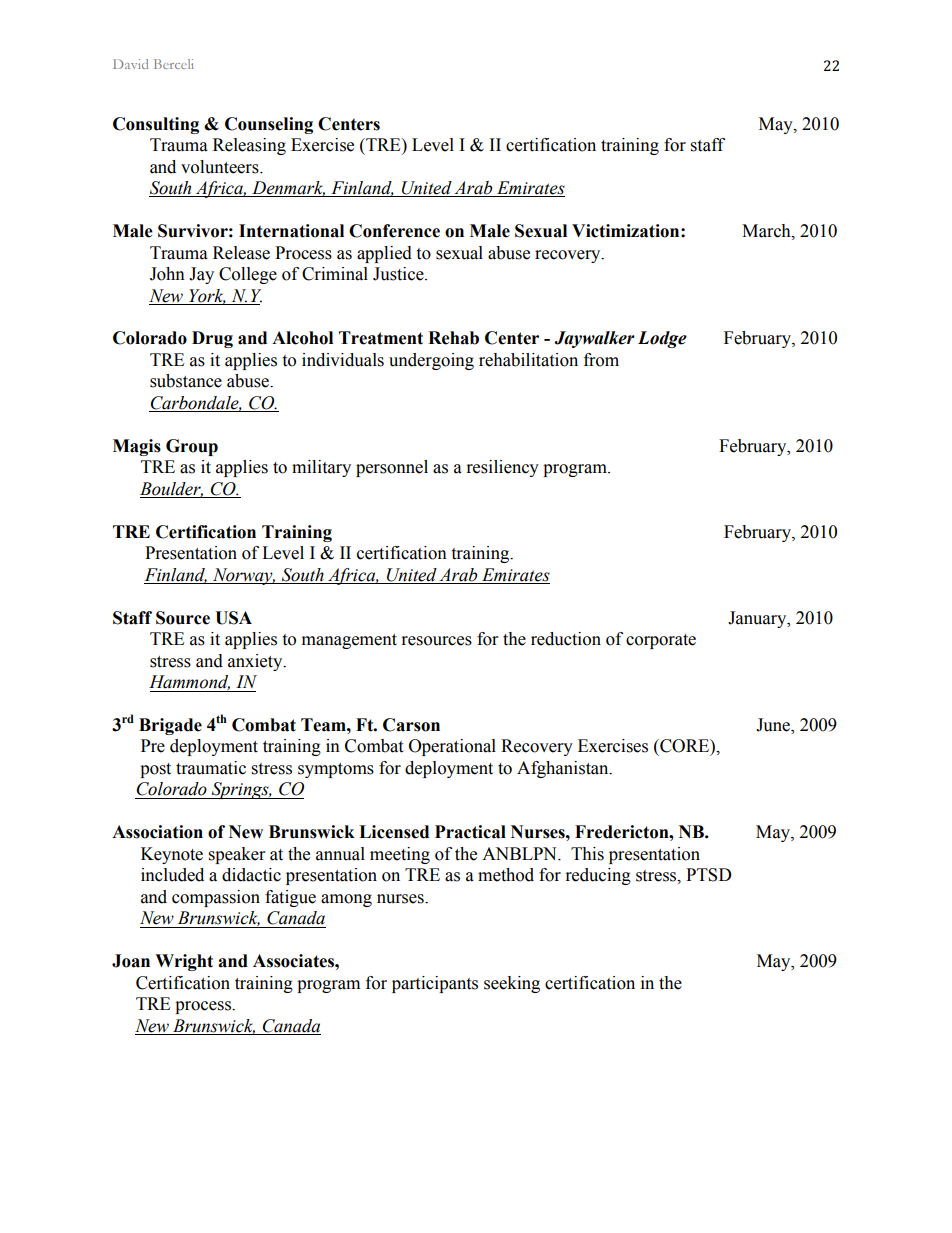  I want to click on Counseling, so click(269, 125).
